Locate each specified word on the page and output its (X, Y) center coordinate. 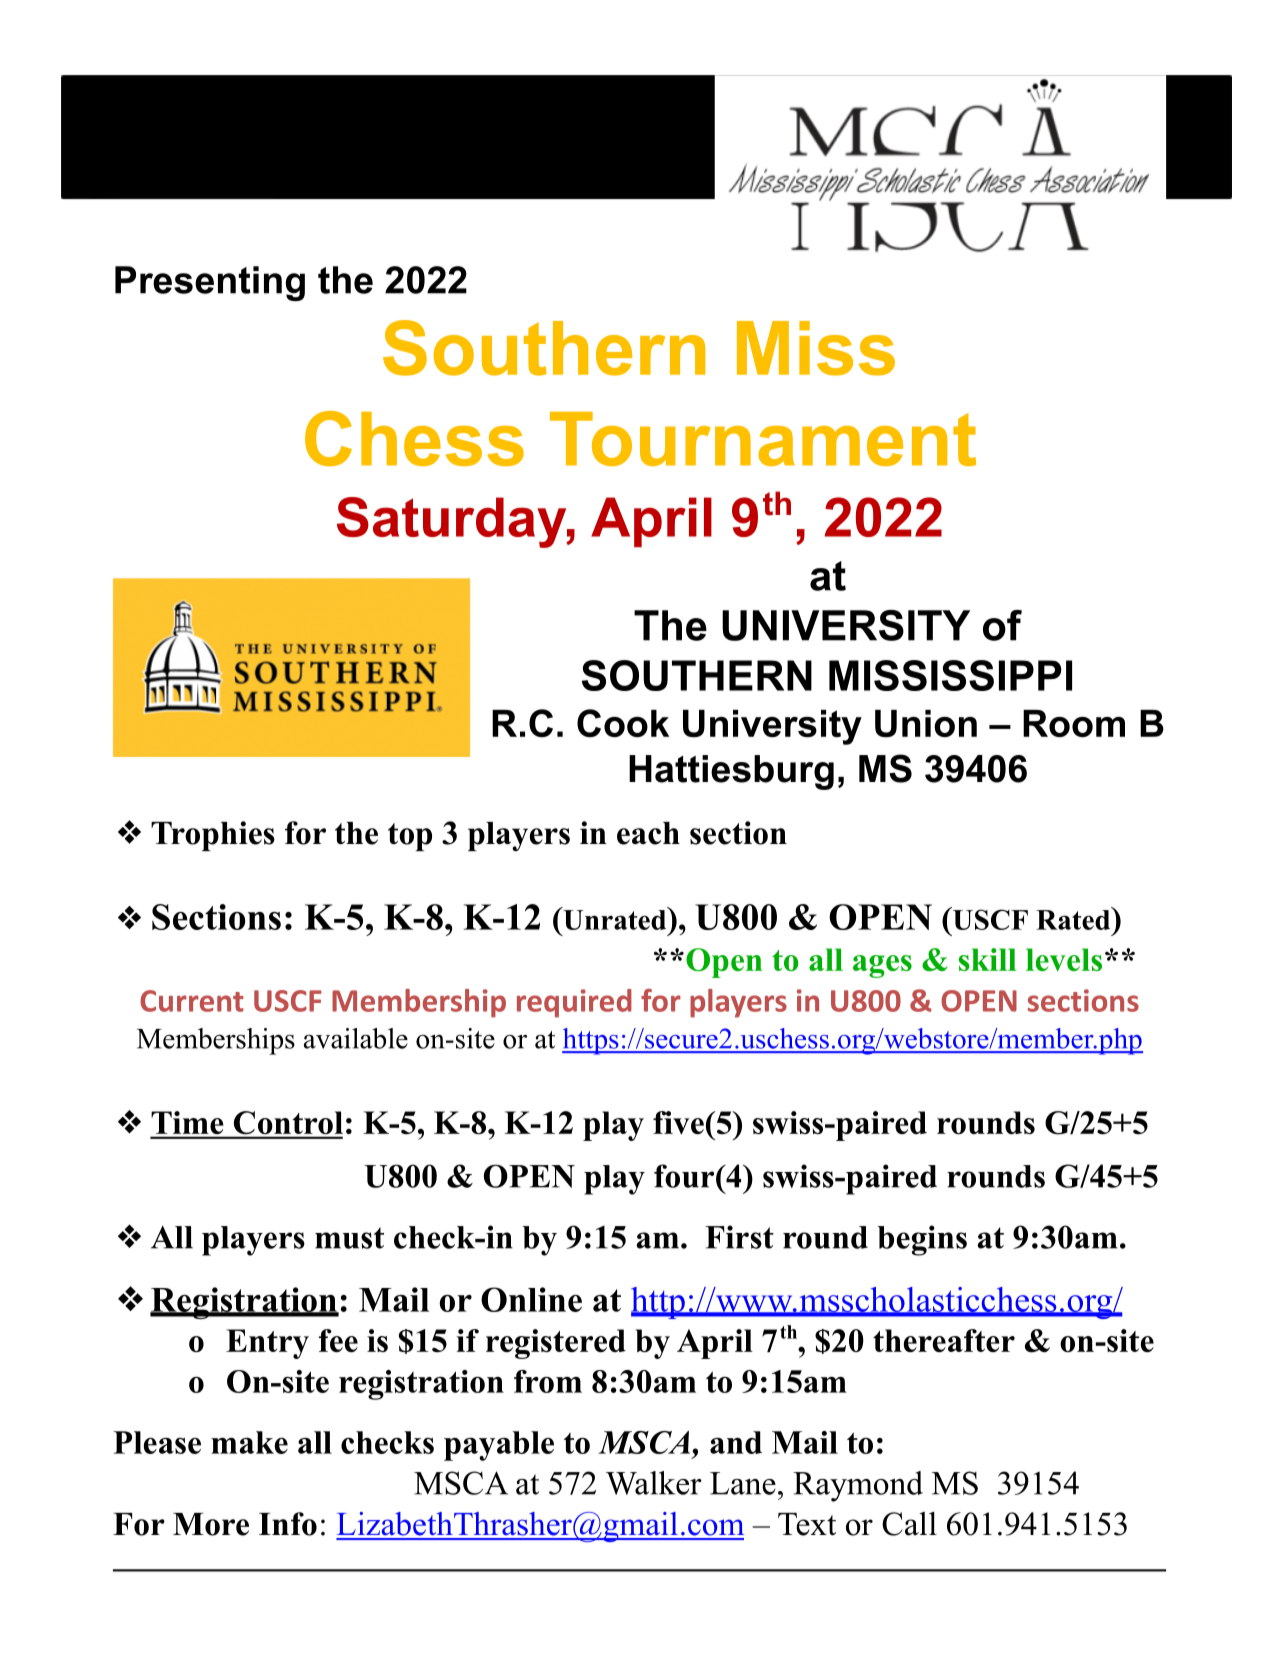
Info (288, 1524)
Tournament (763, 439)
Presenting (210, 283)
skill (988, 959)
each (648, 833)
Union (926, 724)
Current (192, 1001)
